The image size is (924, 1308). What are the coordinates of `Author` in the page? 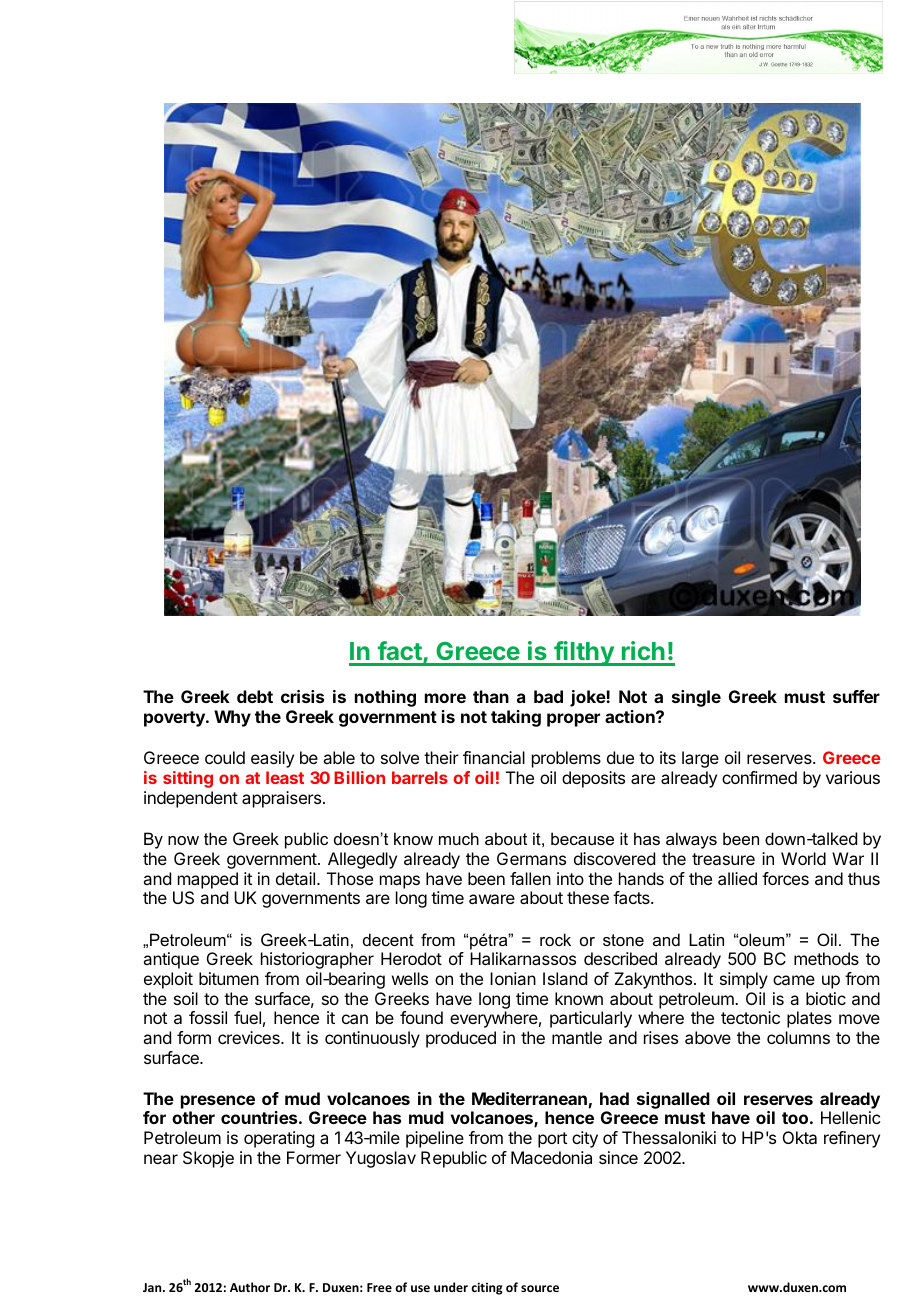 It's located at (250, 1287).
